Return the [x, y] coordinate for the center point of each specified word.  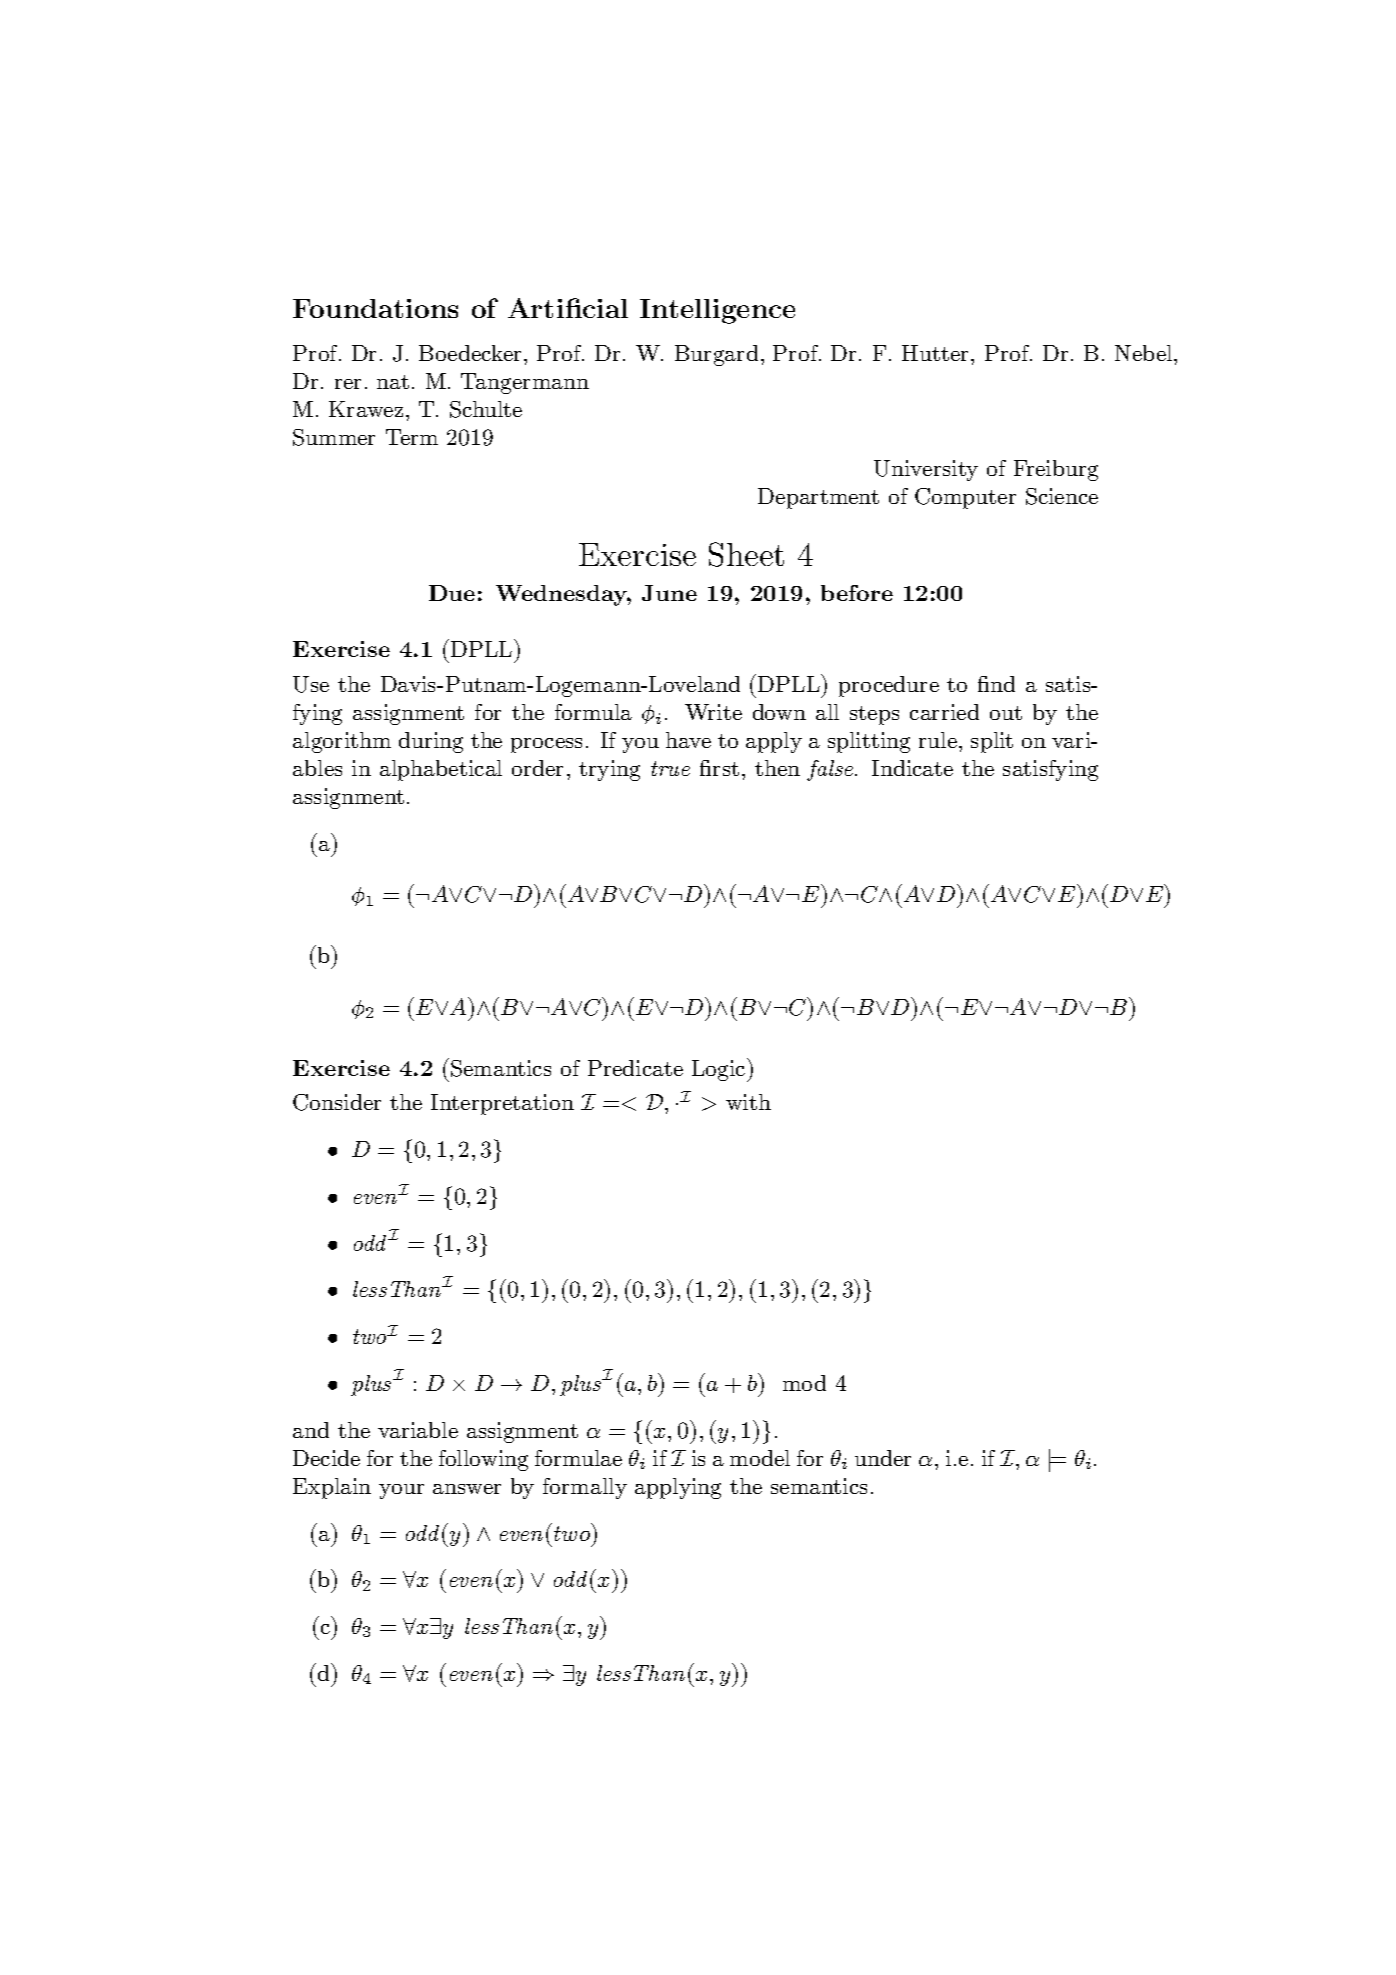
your [401, 1491]
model [760, 1458]
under [883, 1458]
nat [393, 382]
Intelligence [717, 311]
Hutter [937, 353]
